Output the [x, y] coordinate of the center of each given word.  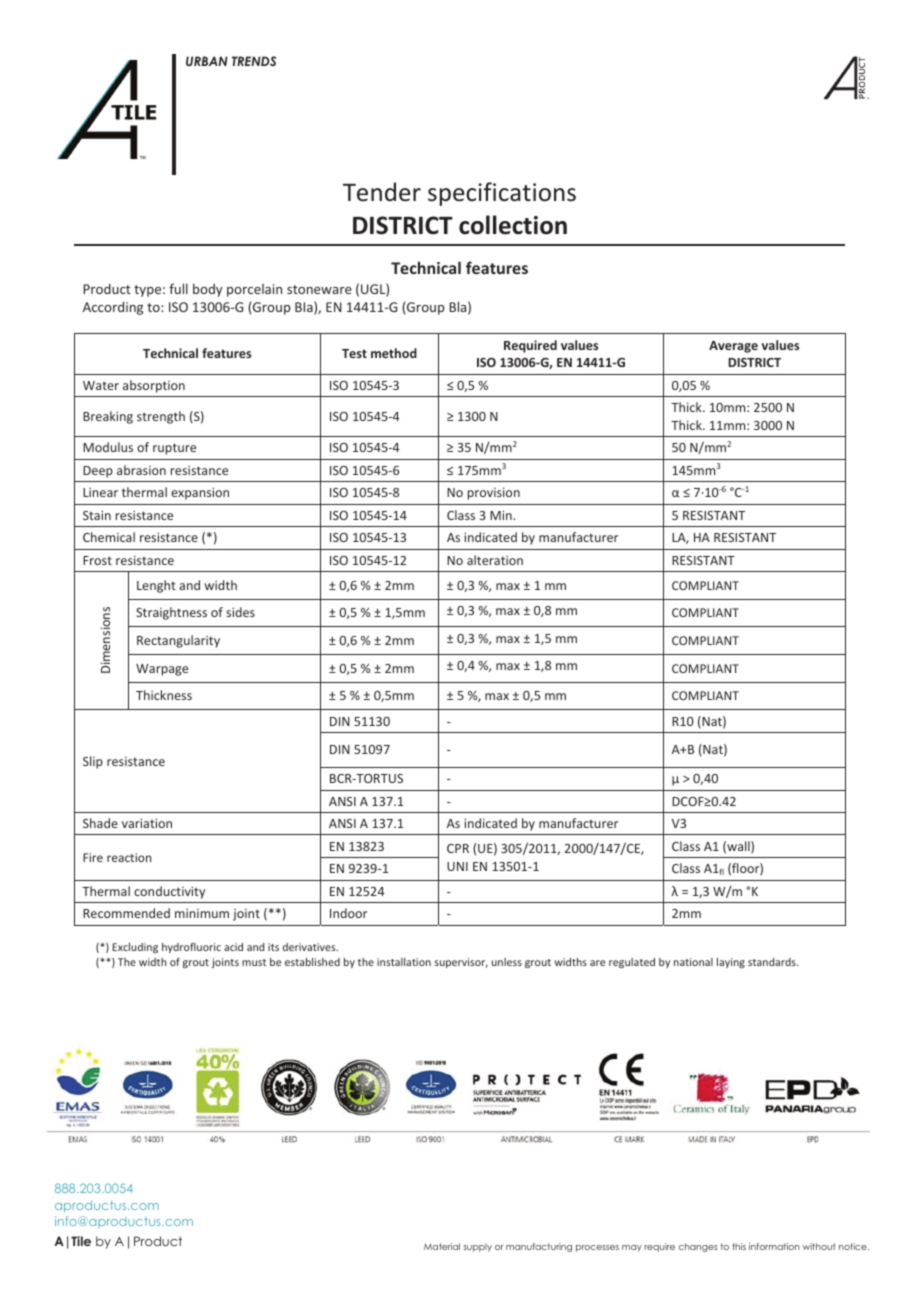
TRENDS [254, 61]
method [394, 353]
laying [731, 963]
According [113, 308]
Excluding [135, 948]
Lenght [156, 586]
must [254, 962]
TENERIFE [660, 729]
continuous [714, 555]
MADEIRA [440, 729]
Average [733, 347]
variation [147, 823]
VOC [845, 427]
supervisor [461, 963]
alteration [495, 560]
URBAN [207, 61]
